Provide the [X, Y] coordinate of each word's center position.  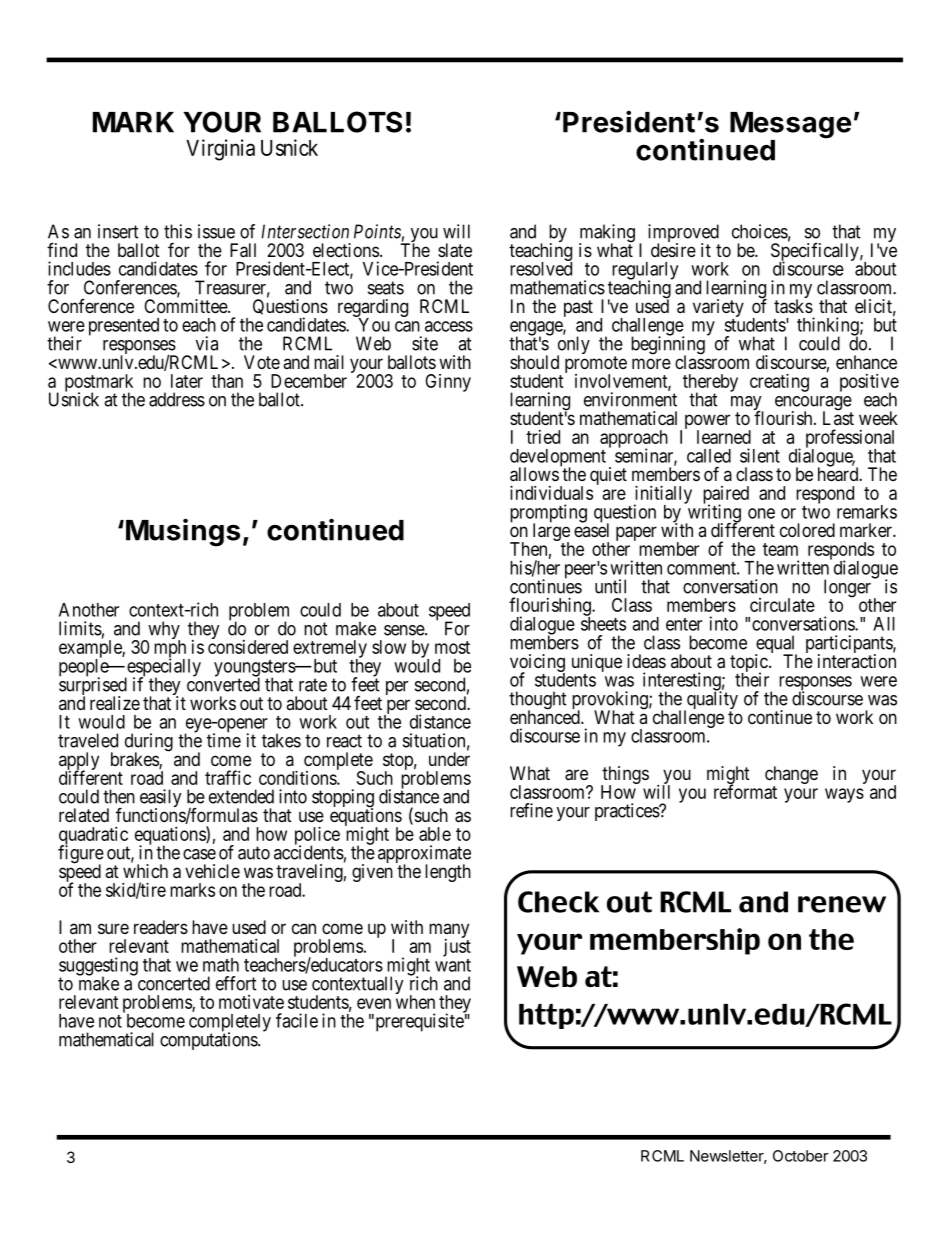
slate [455, 250]
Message [790, 126]
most [452, 647]
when [415, 1002]
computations [209, 1040]
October [801, 1156]
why [163, 631]
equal [776, 645]
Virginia [220, 150]
